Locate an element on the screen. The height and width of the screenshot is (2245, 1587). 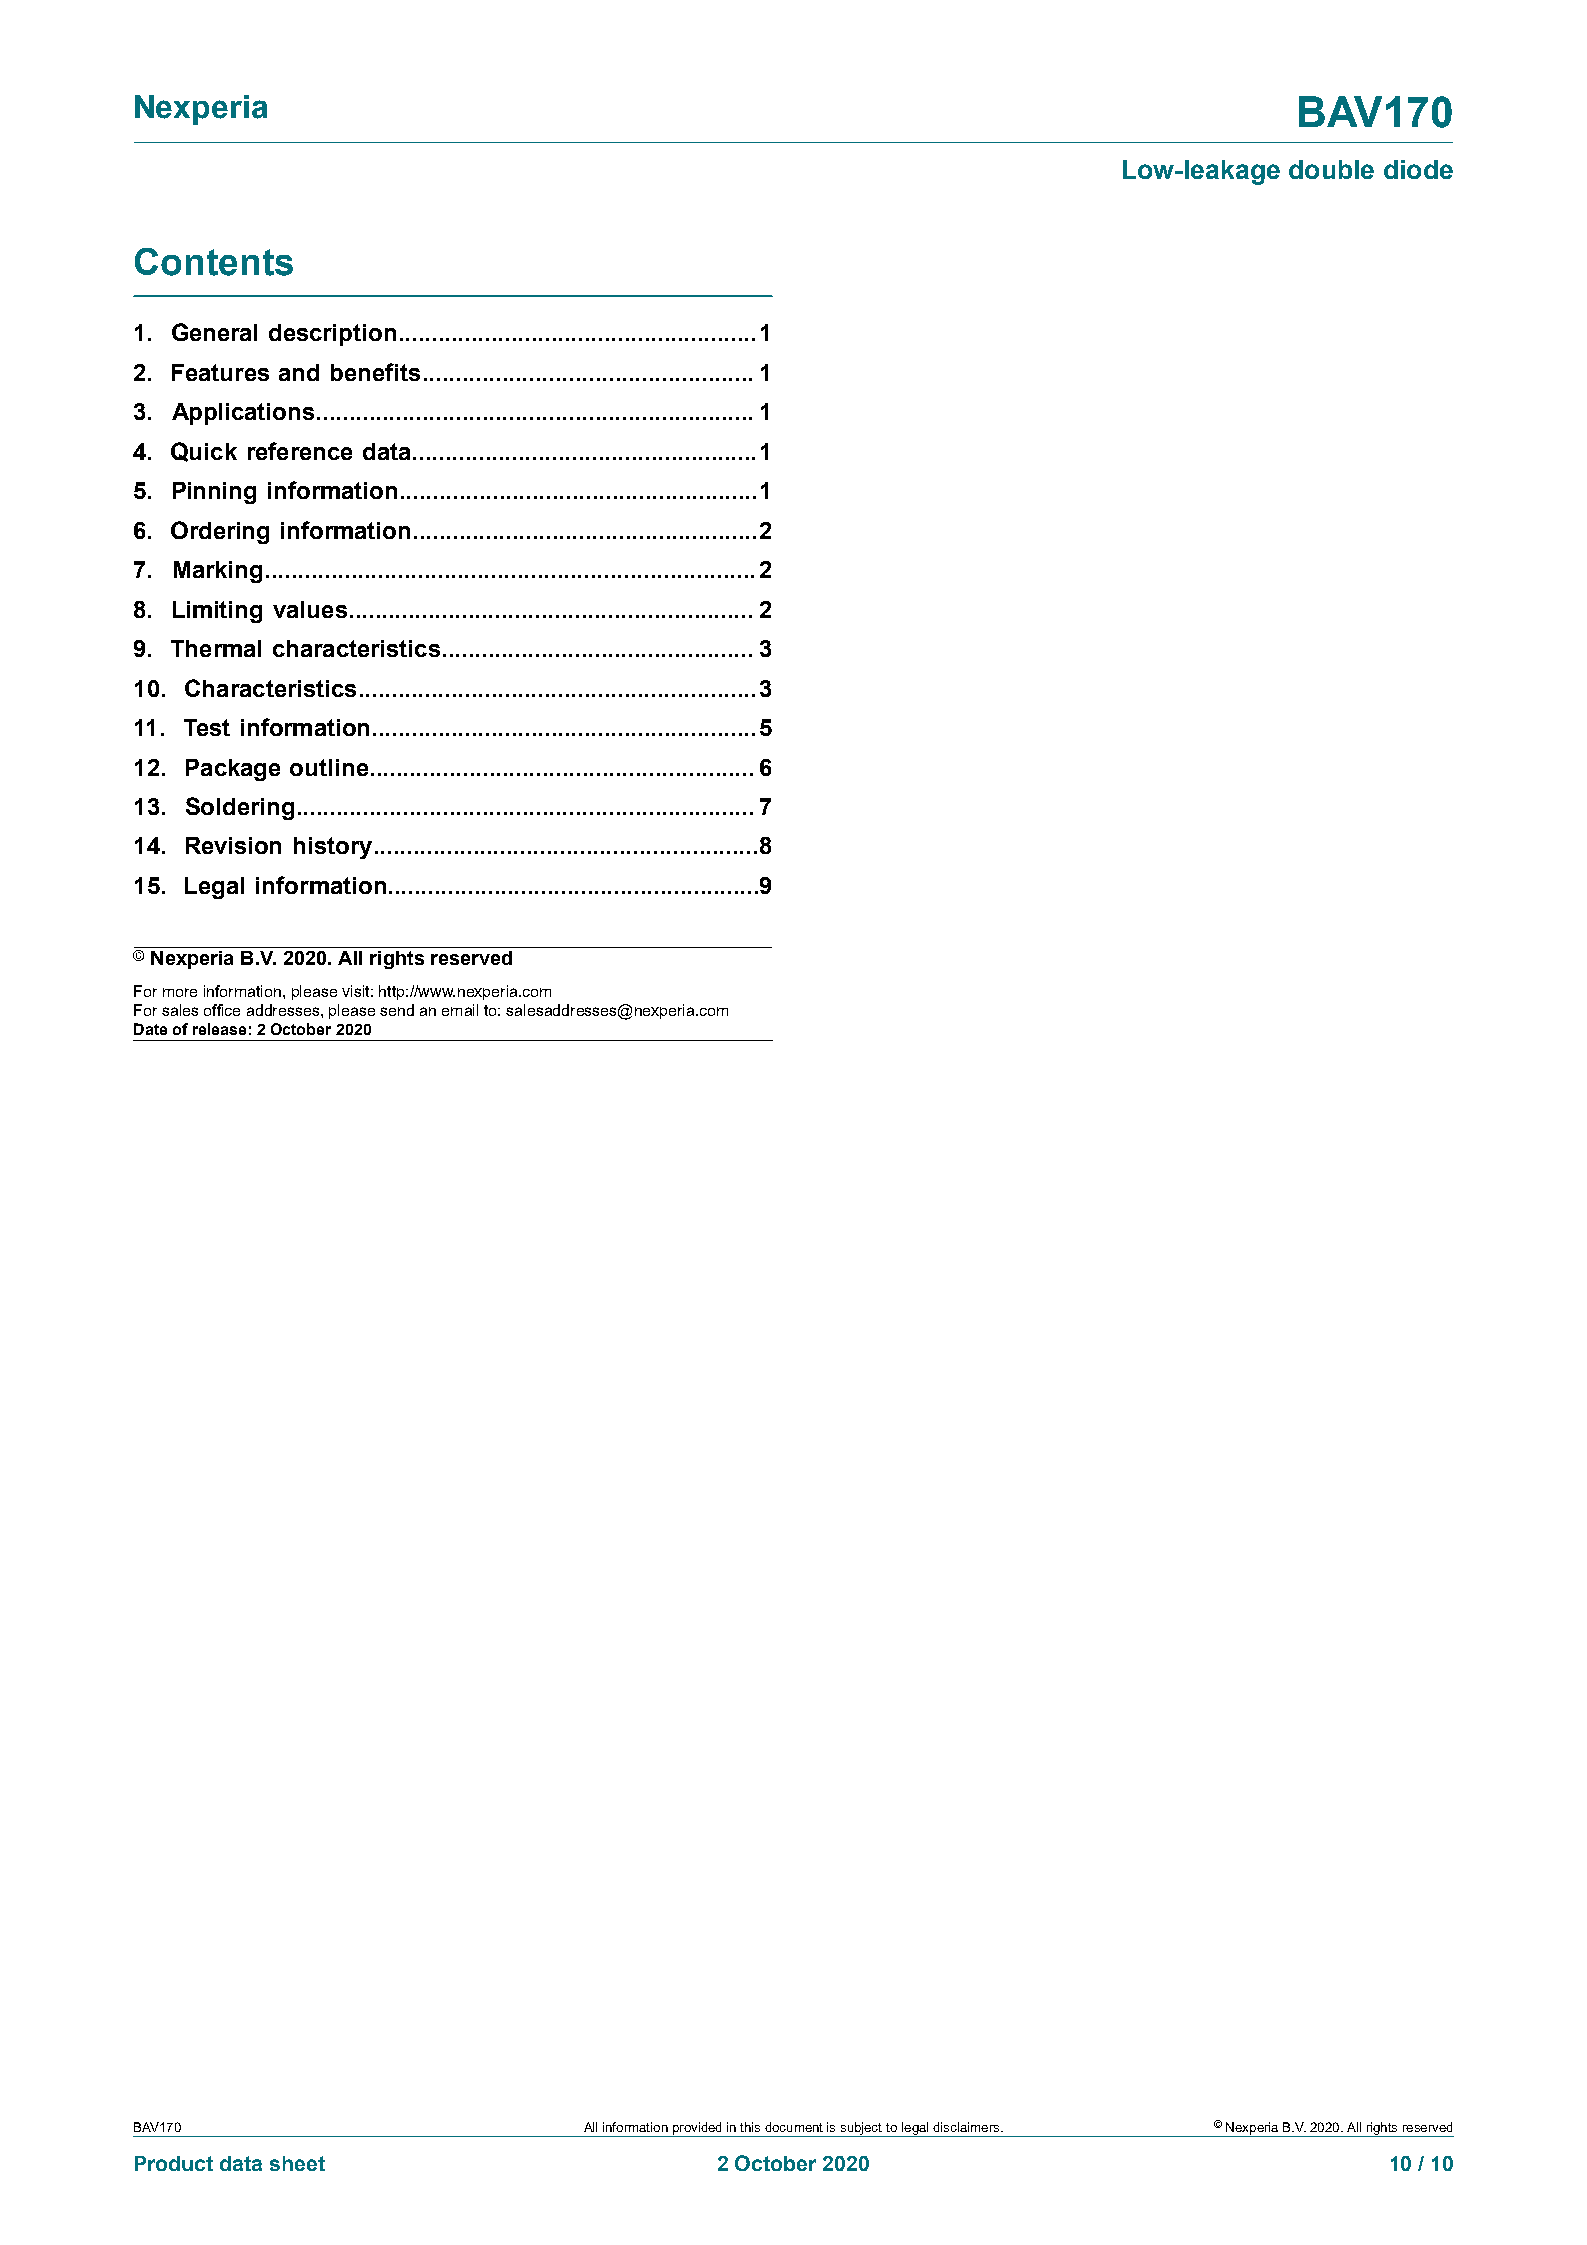
Contents is located at coordinates (214, 262).
